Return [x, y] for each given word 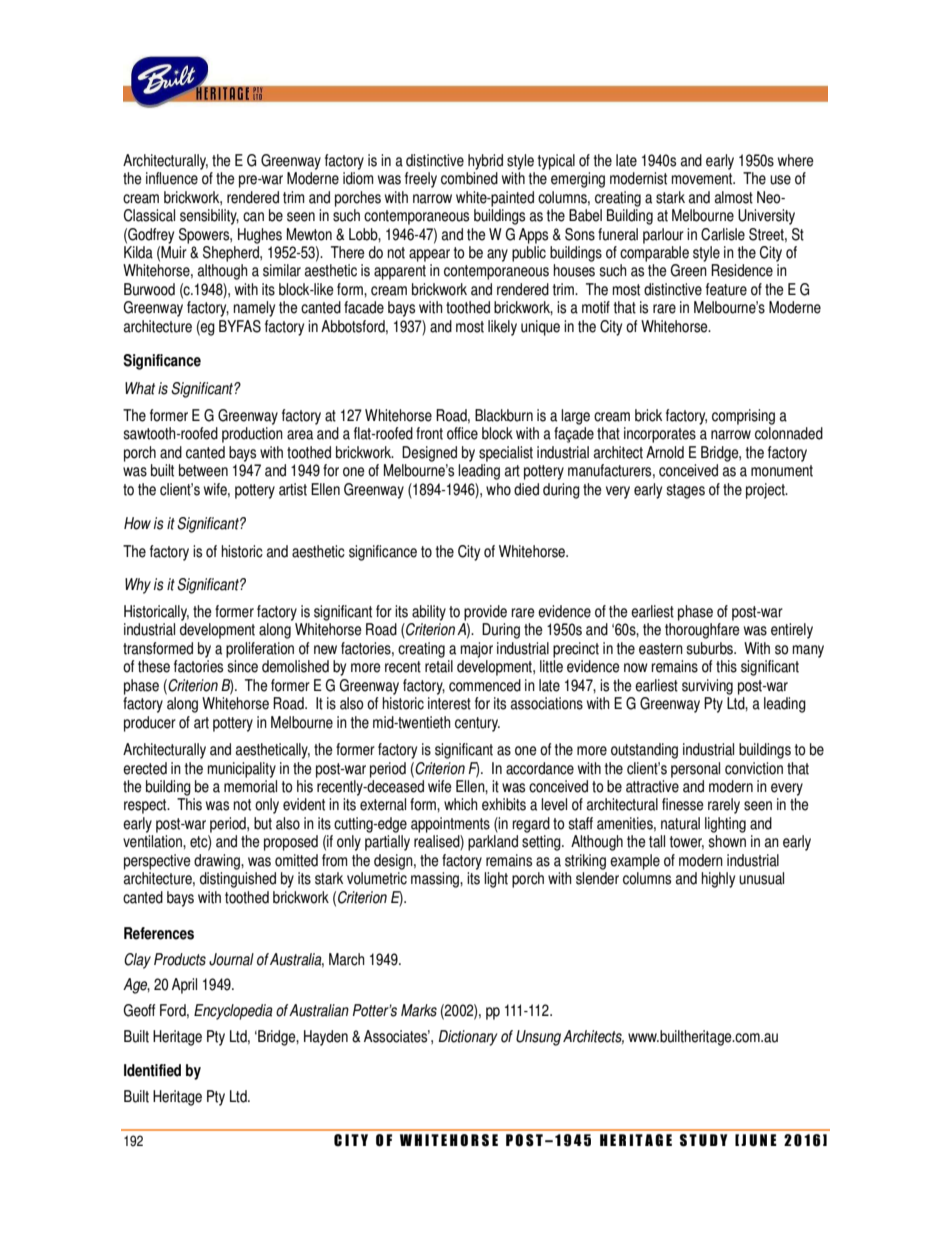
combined [469, 178]
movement [703, 179]
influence [172, 178]
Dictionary [468, 1038]
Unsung [538, 1038]
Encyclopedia [233, 1012]
